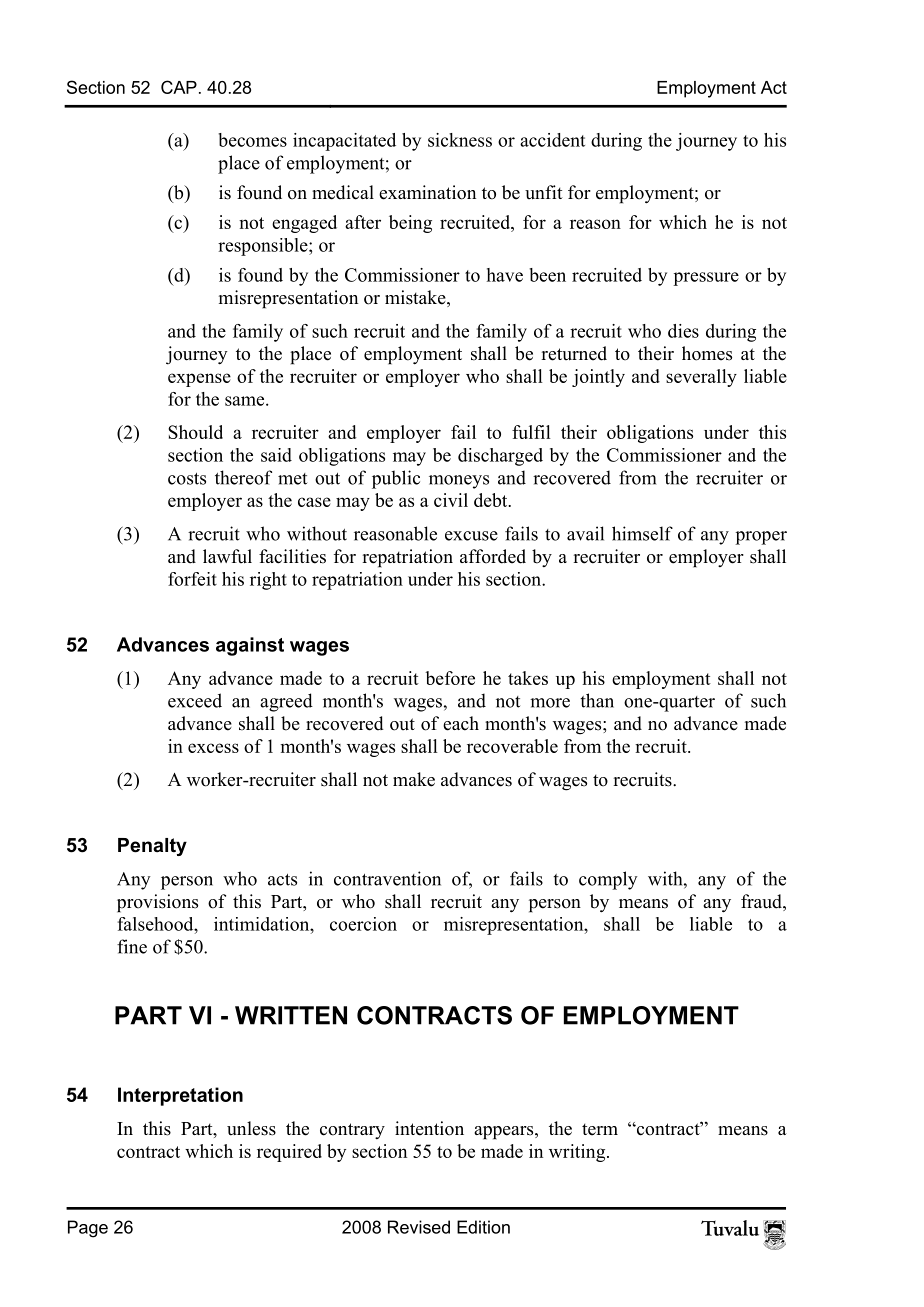 The image size is (924, 1307). What do you see at coordinates (451, 500) in the screenshot?
I see `civil` at bounding box center [451, 500].
